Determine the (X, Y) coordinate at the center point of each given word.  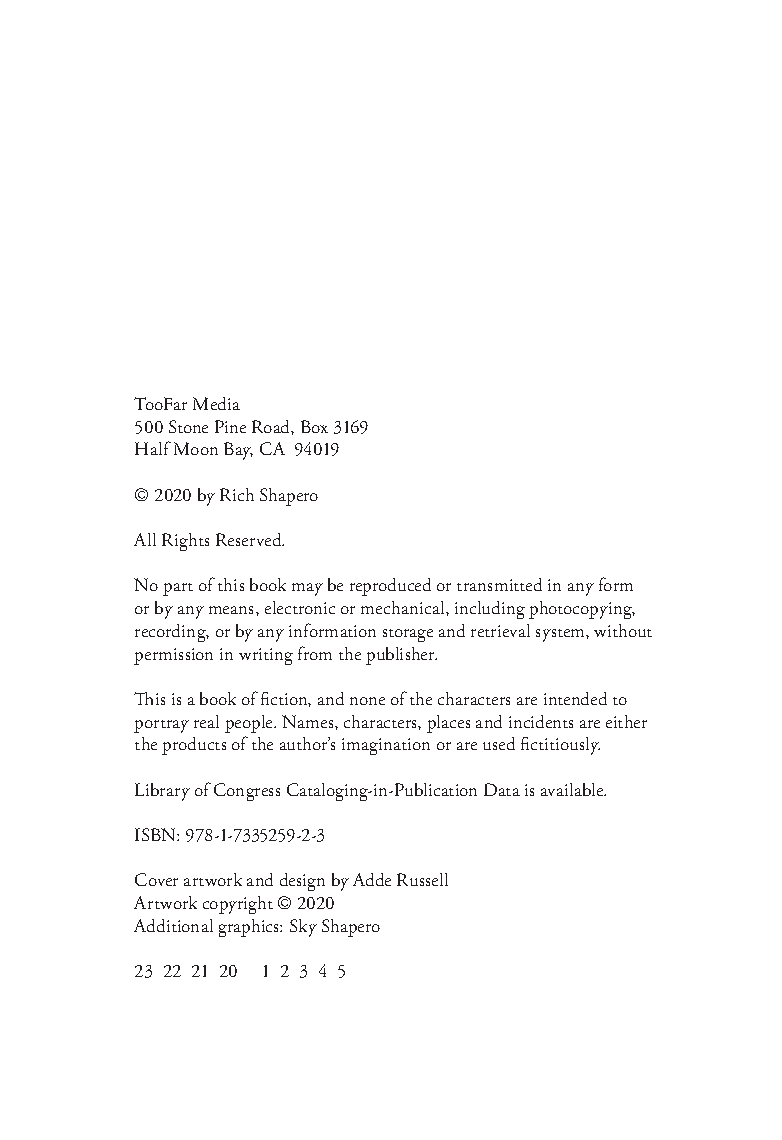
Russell (422, 879)
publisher (401, 656)
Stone (188, 426)
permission (173, 656)
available (573, 789)
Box (314, 426)
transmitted (499, 584)
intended (575, 698)
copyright (238, 905)
